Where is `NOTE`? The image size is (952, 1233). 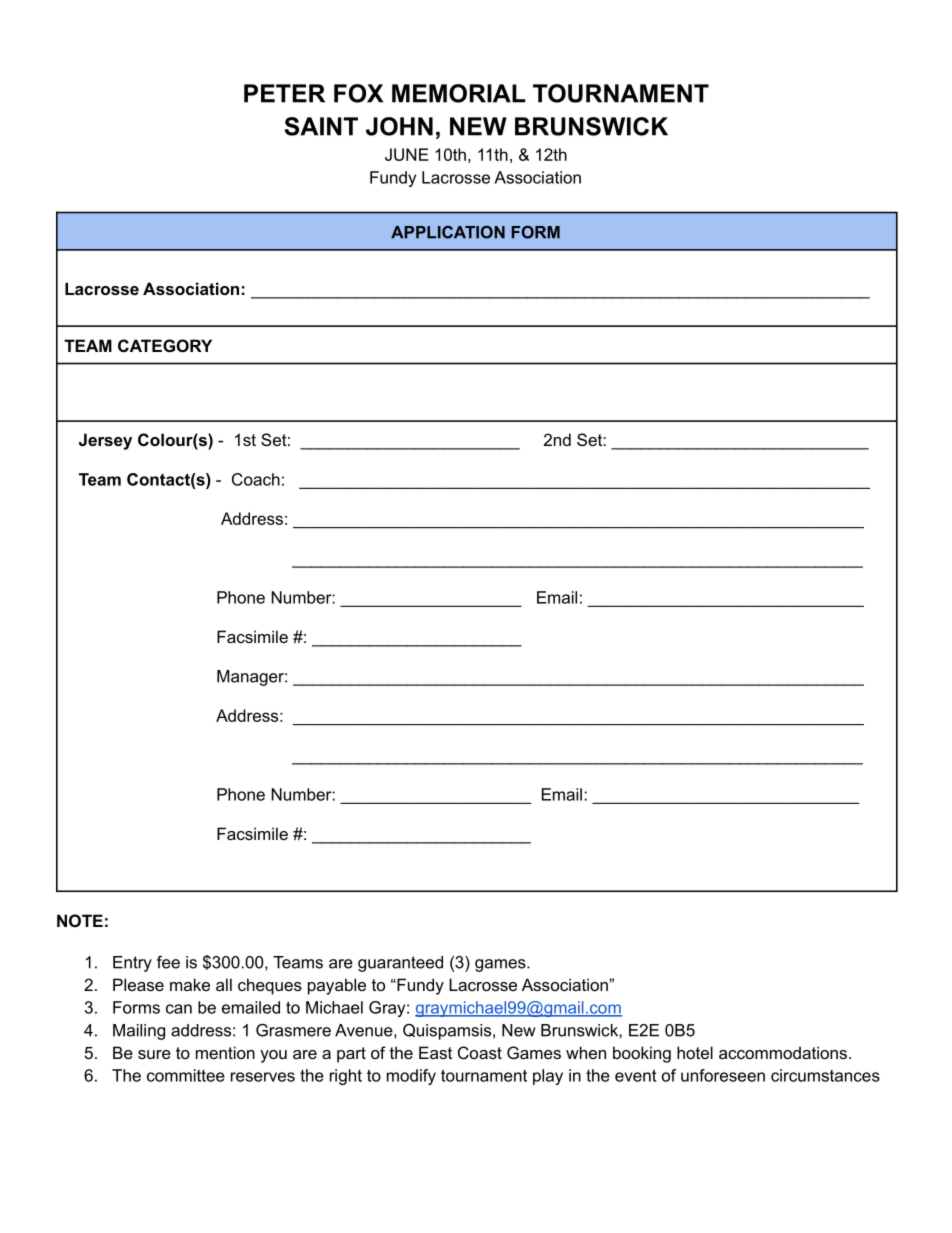
NOTE is located at coordinates (80, 920).
